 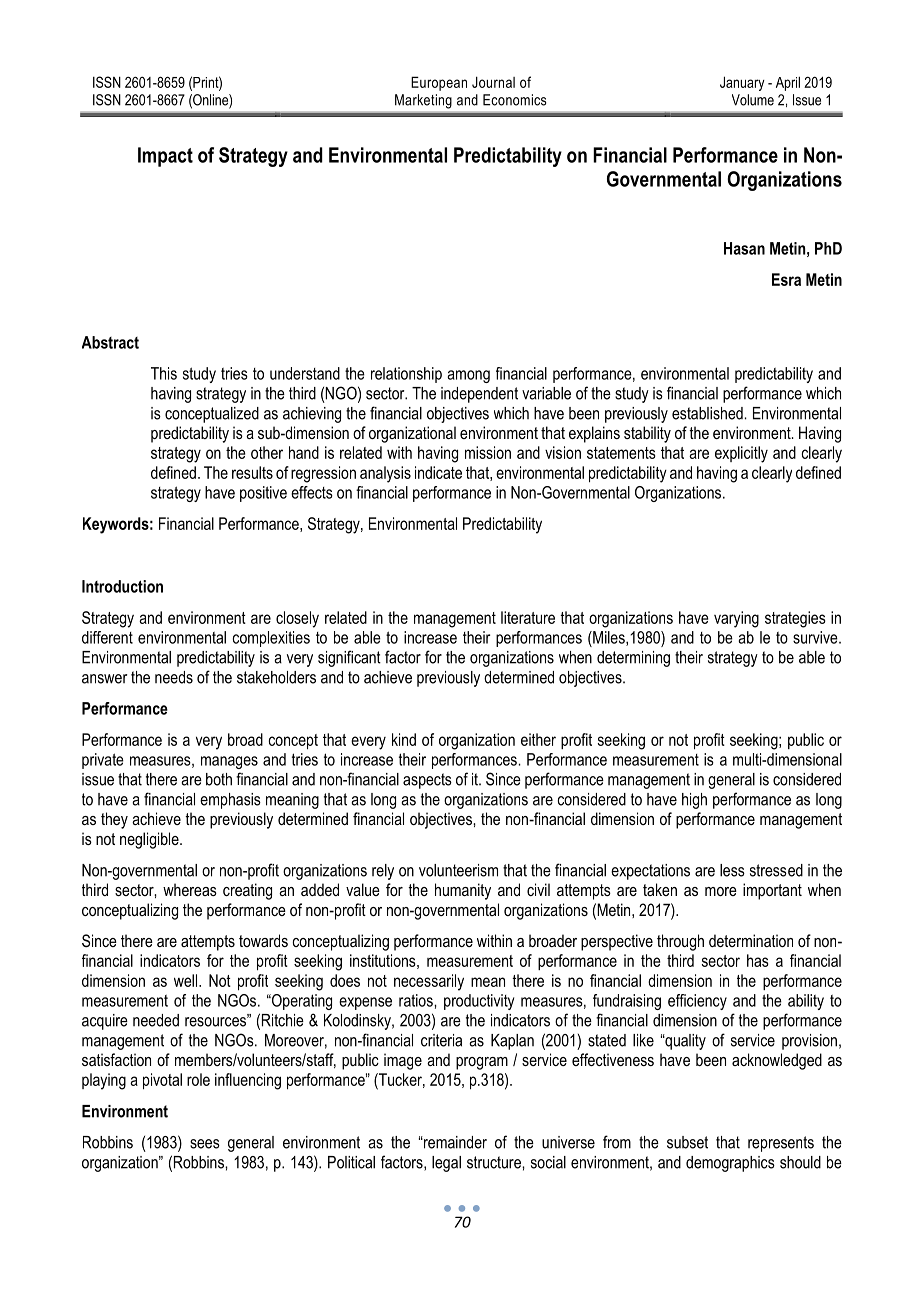 I want to click on both, so click(x=219, y=779).
